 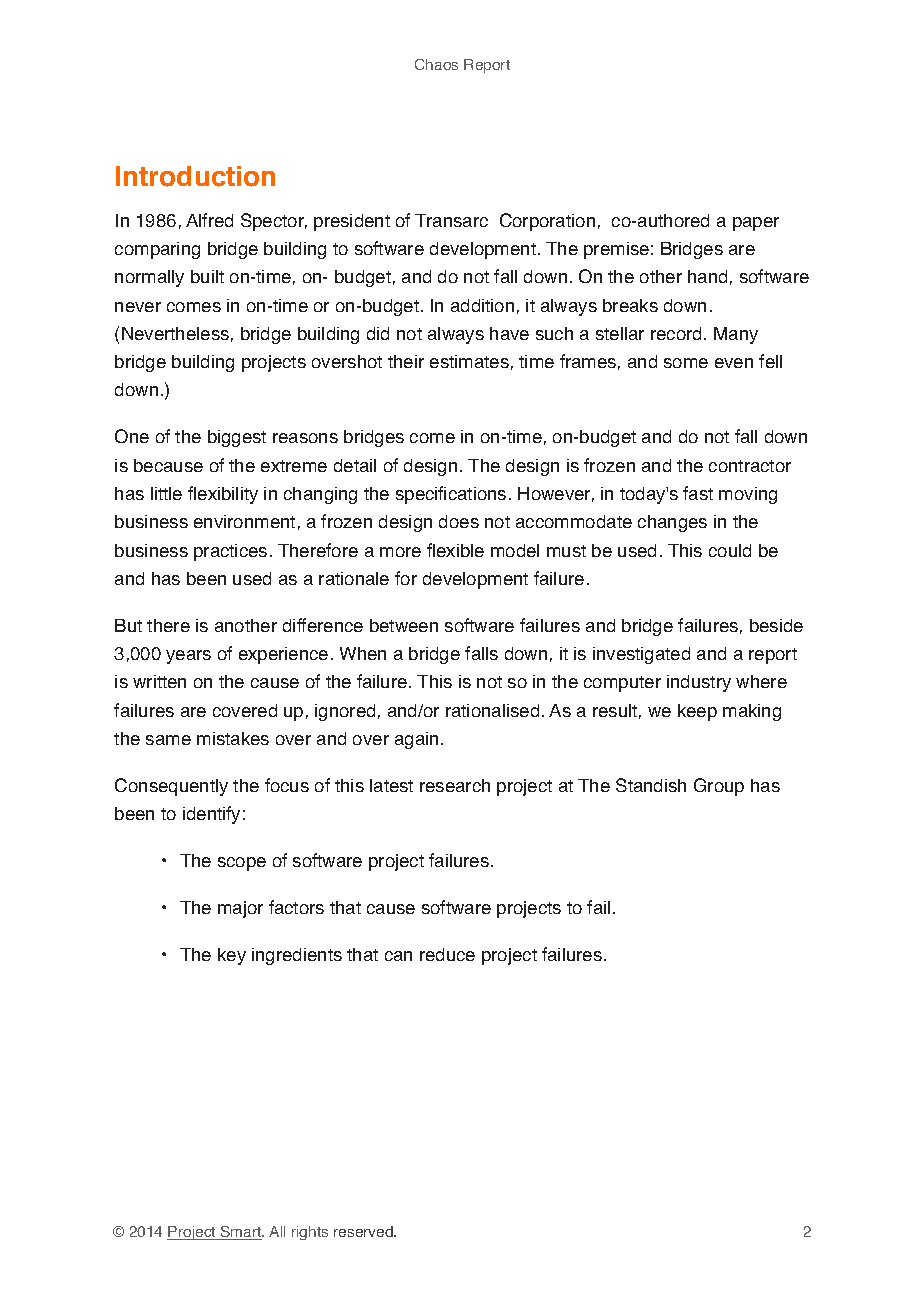 What do you see at coordinates (237, 438) in the image?
I see `biggest` at bounding box center [237, 438].
